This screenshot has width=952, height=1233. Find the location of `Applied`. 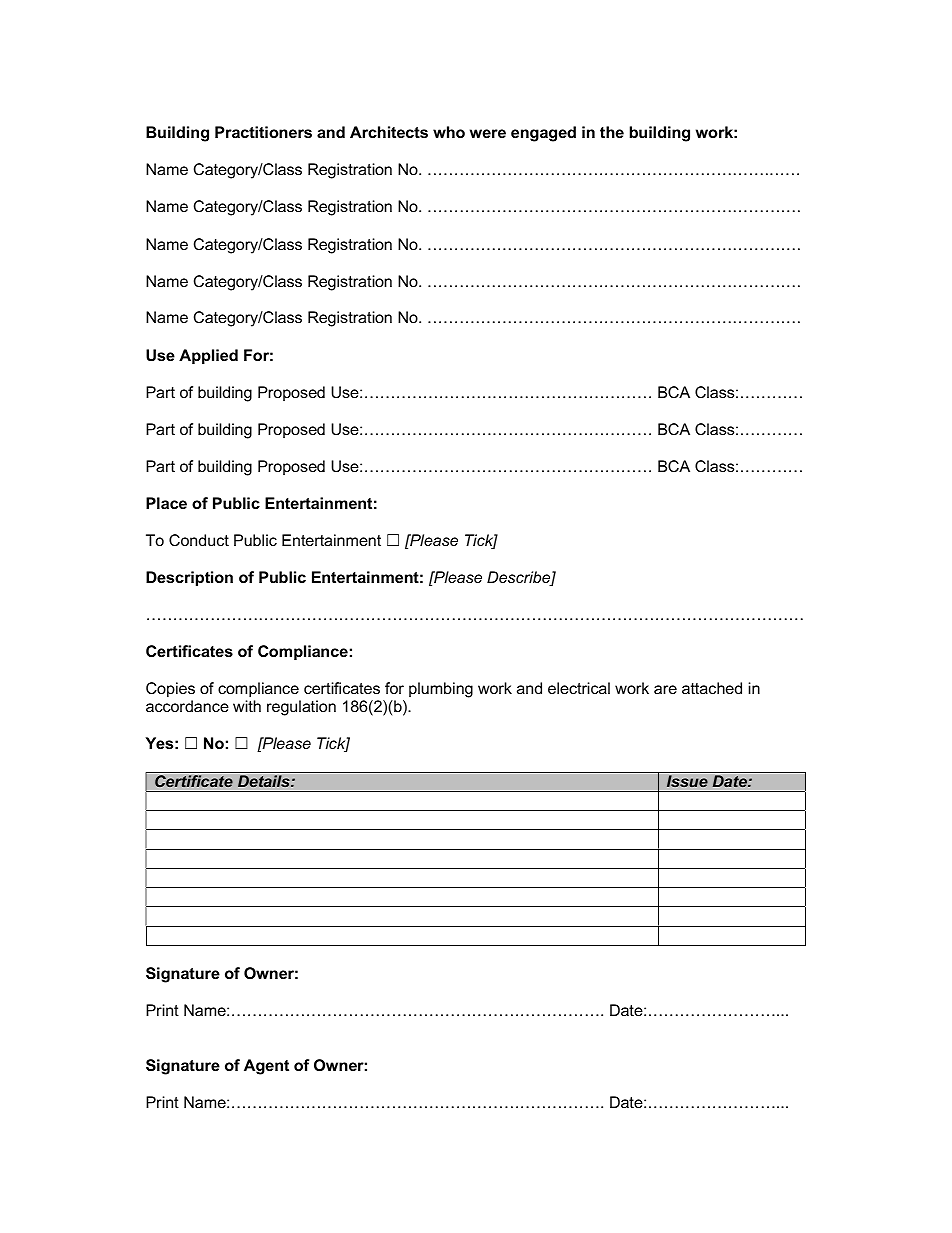

Applied is located at coordinates (208, 356).
